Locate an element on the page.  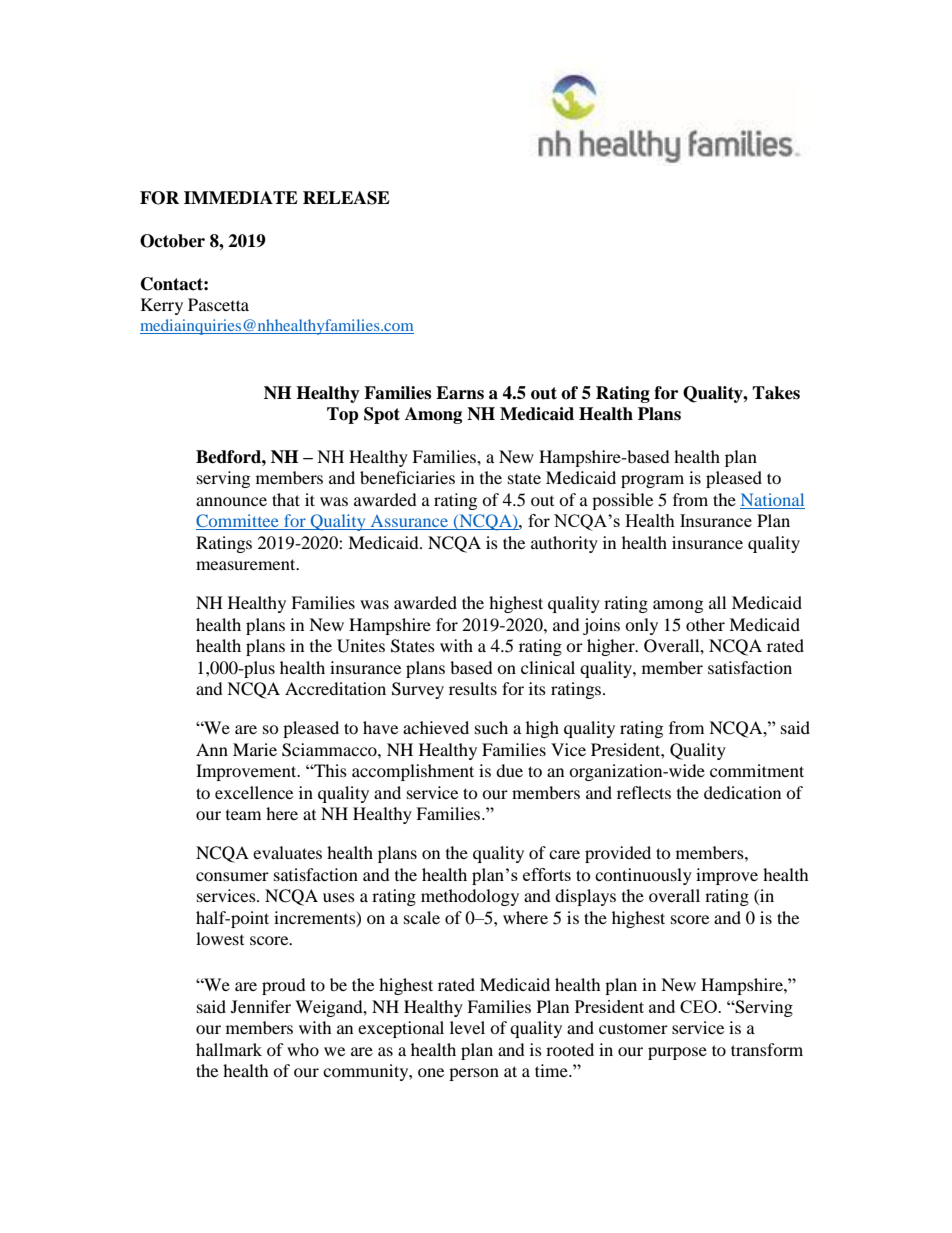
IMMEDIATE is located at coordinates (241, 197).
